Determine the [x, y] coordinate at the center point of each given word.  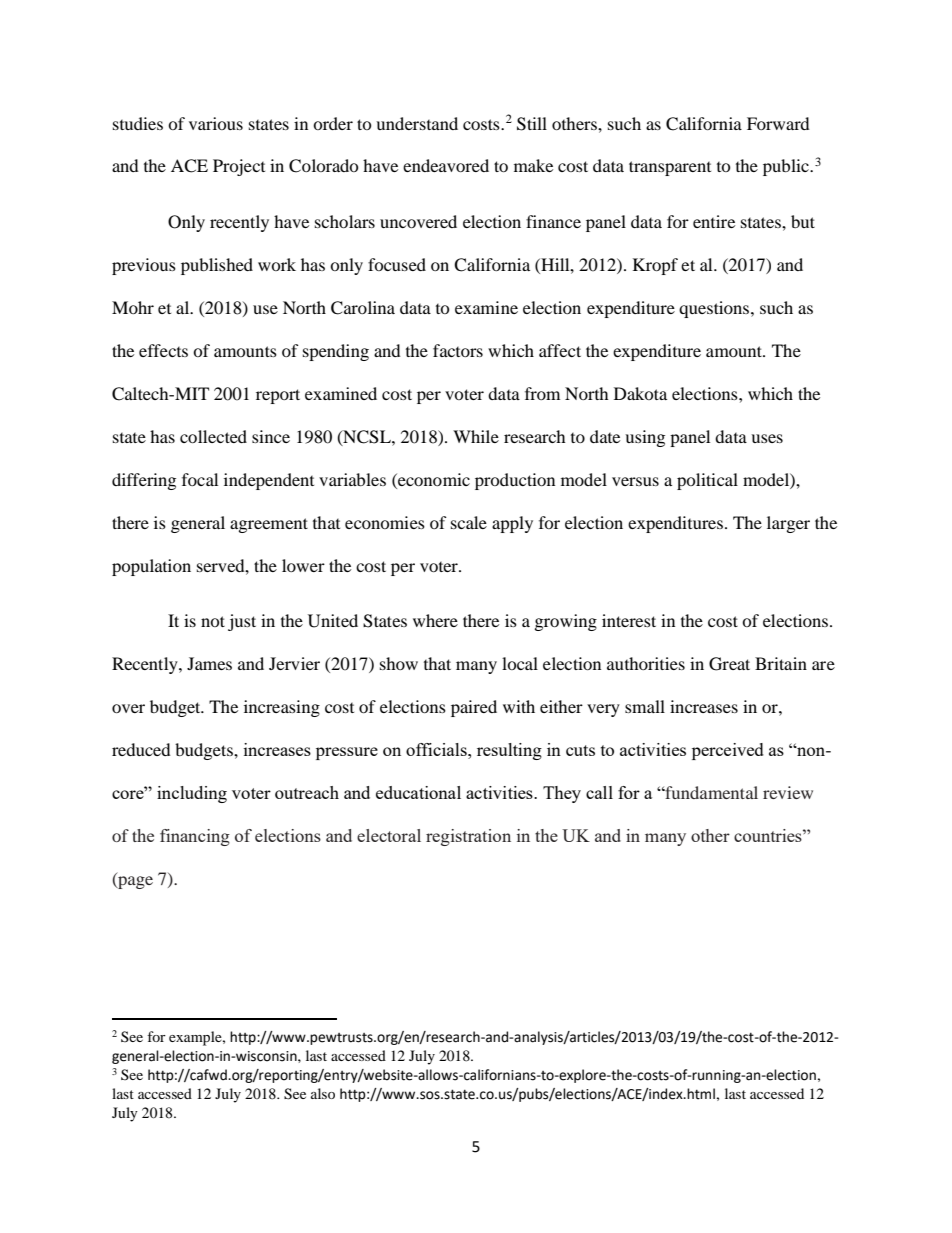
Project [239, 167]
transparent [670, 168]
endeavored [446, 165]
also [323, 1093]
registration [468, 837]
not [213, 621]
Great [729, 664]
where [435, 620]
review [788, 792]
